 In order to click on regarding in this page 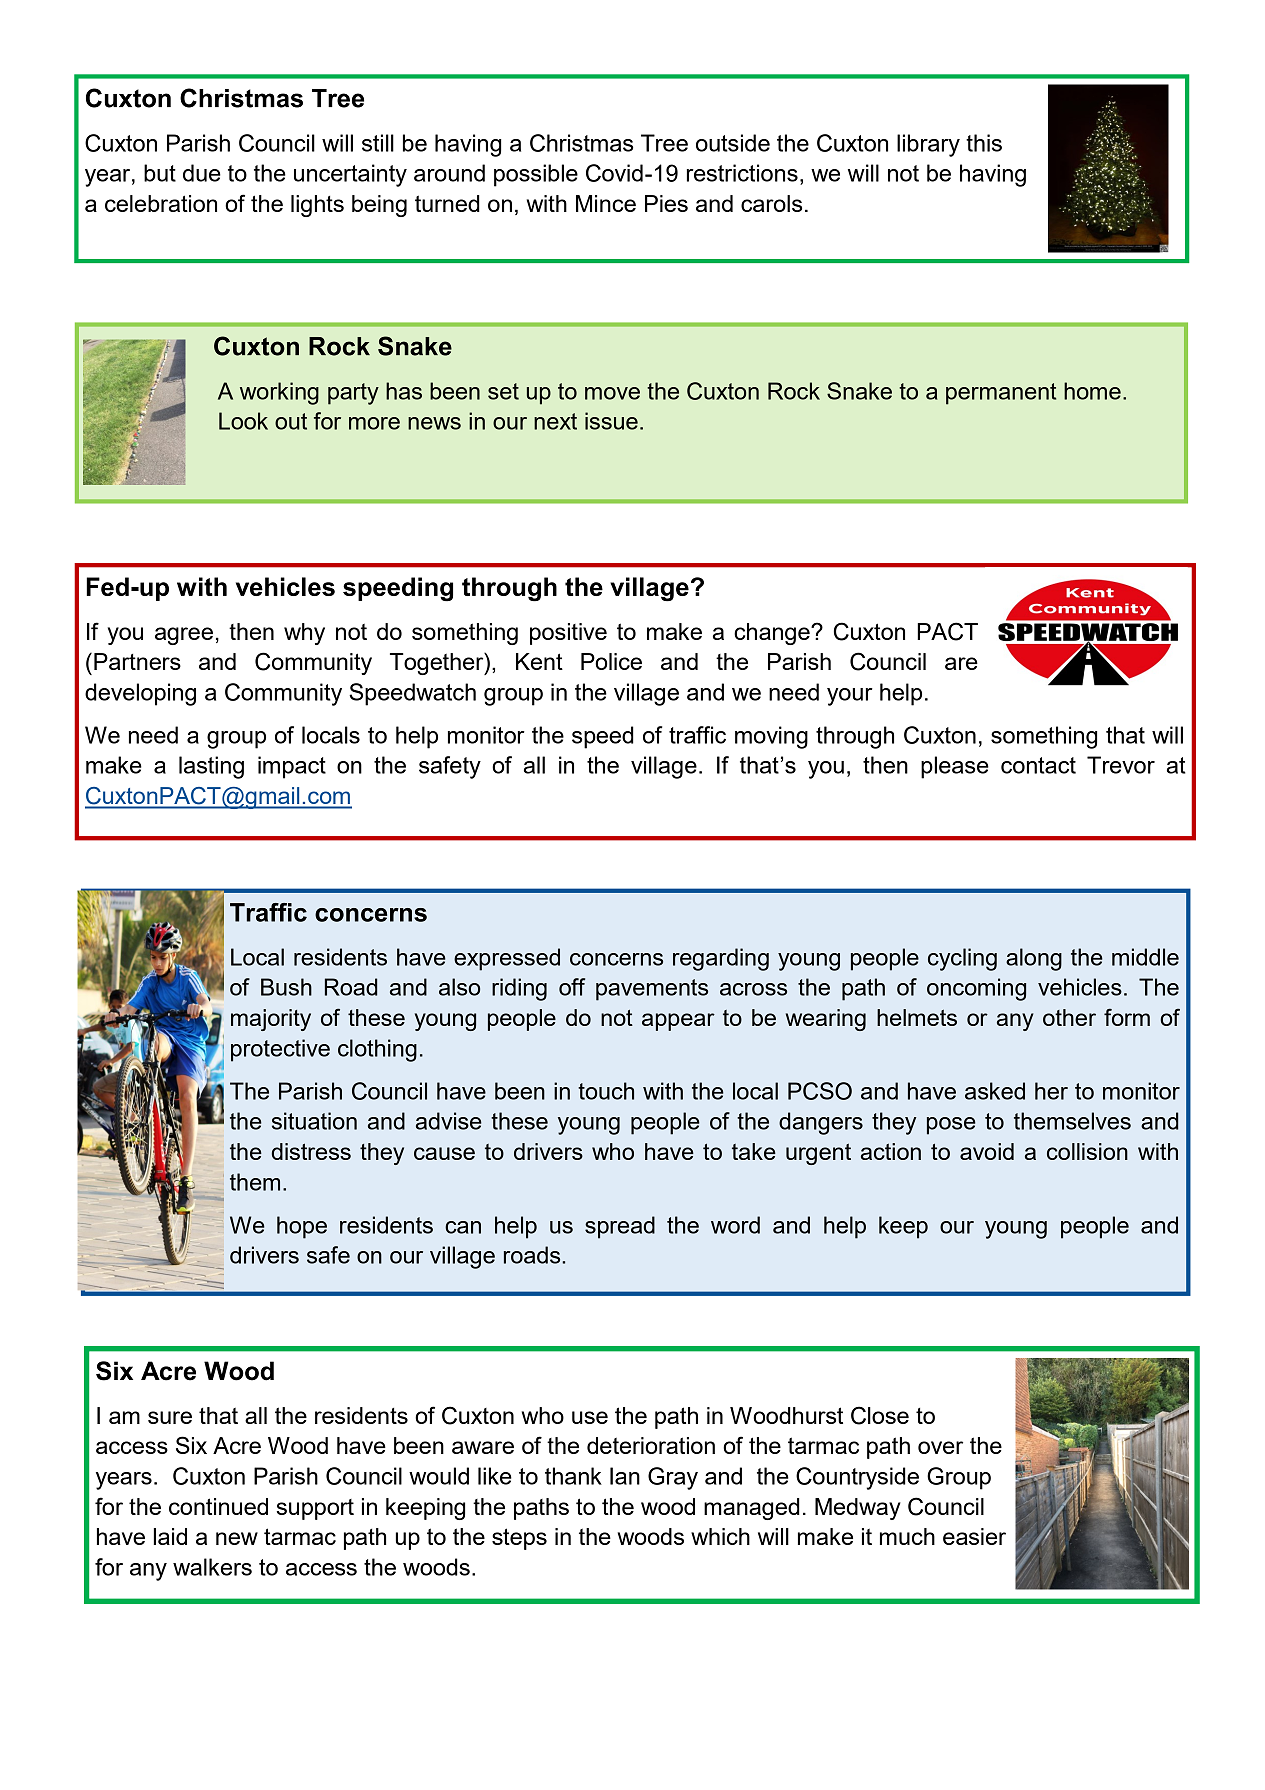, I will do `click(721, 959)`.
